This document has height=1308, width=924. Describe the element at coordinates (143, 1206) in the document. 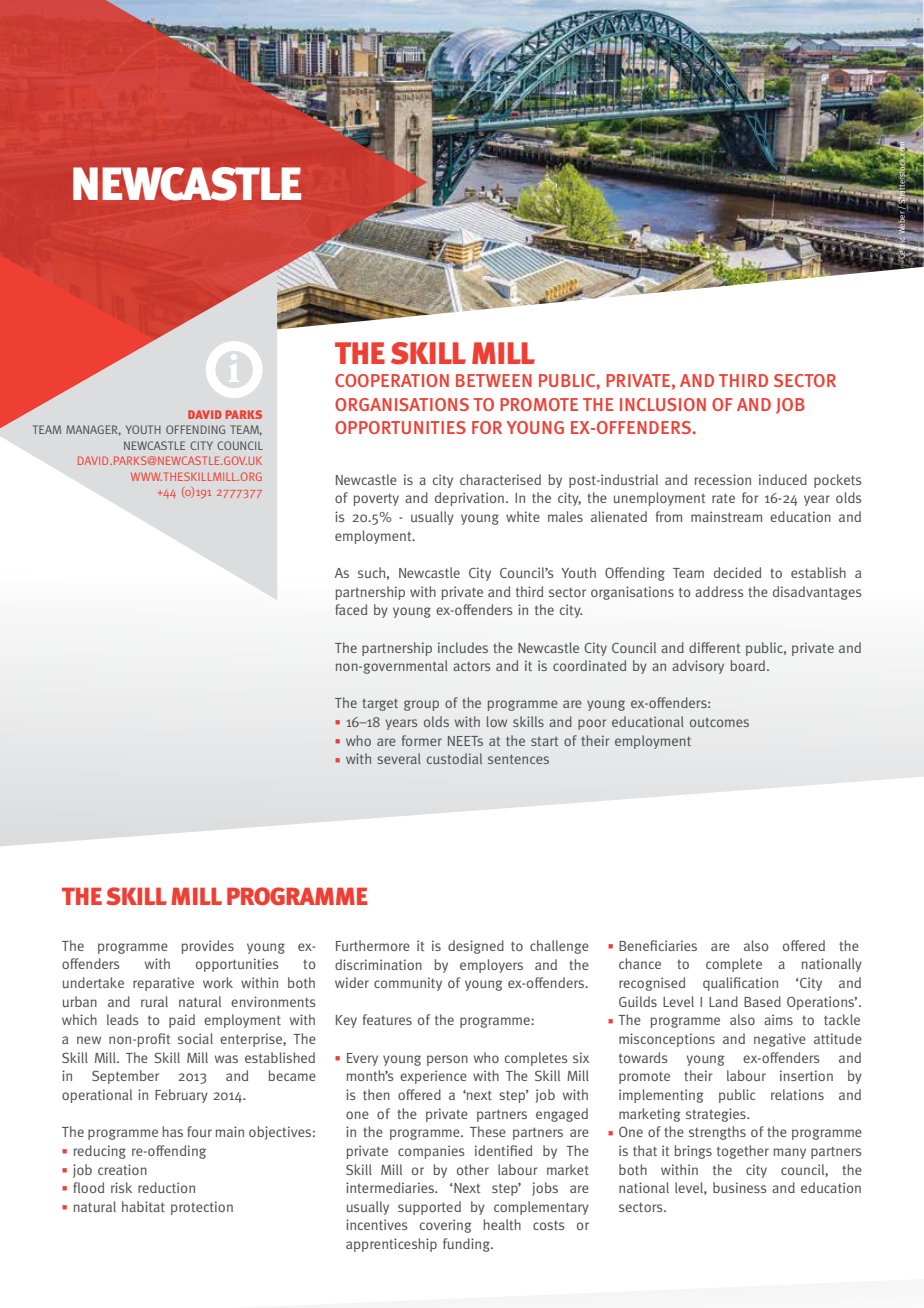

I see `habitat` at that location.
